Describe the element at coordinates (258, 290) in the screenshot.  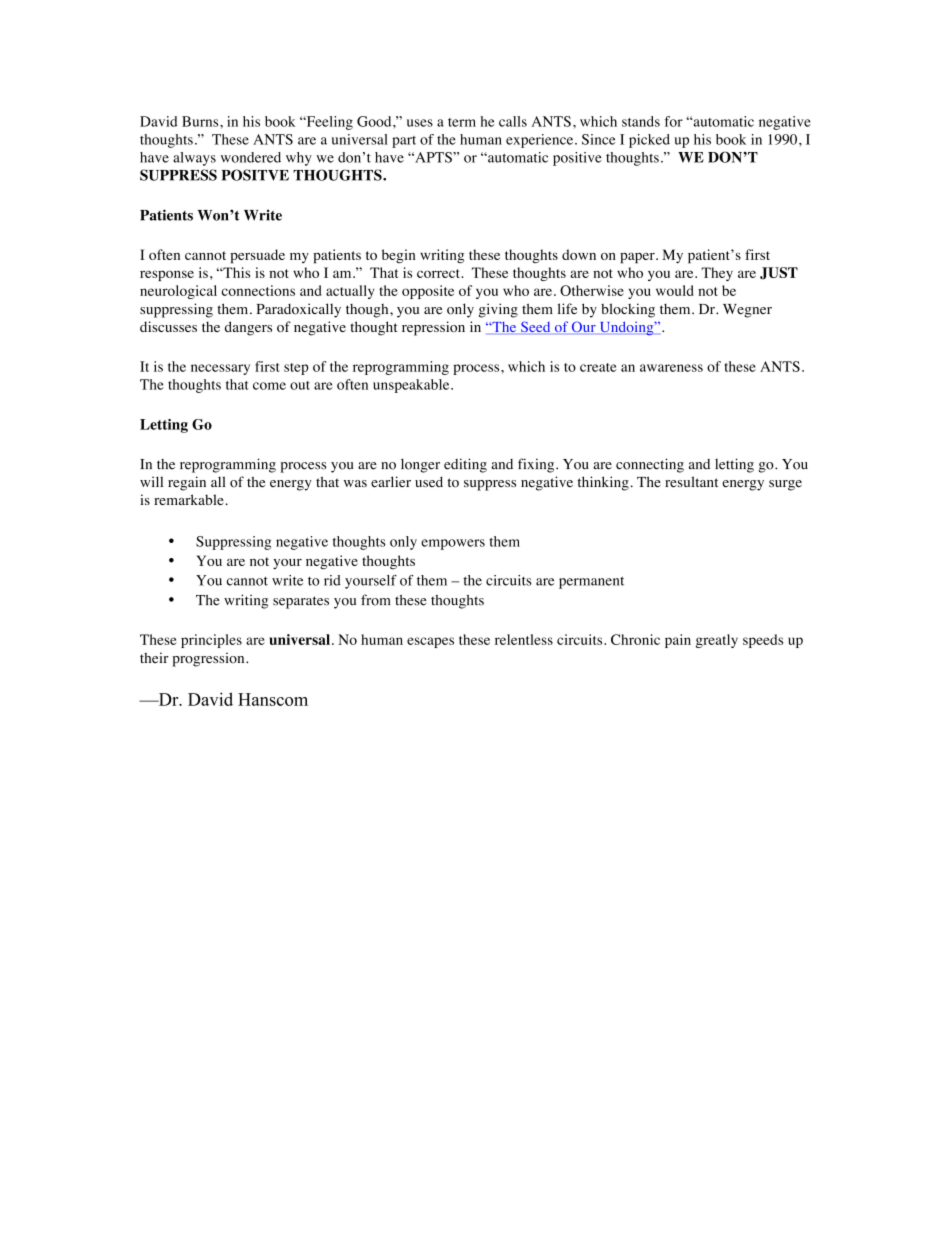
I see `connections` at that location.
